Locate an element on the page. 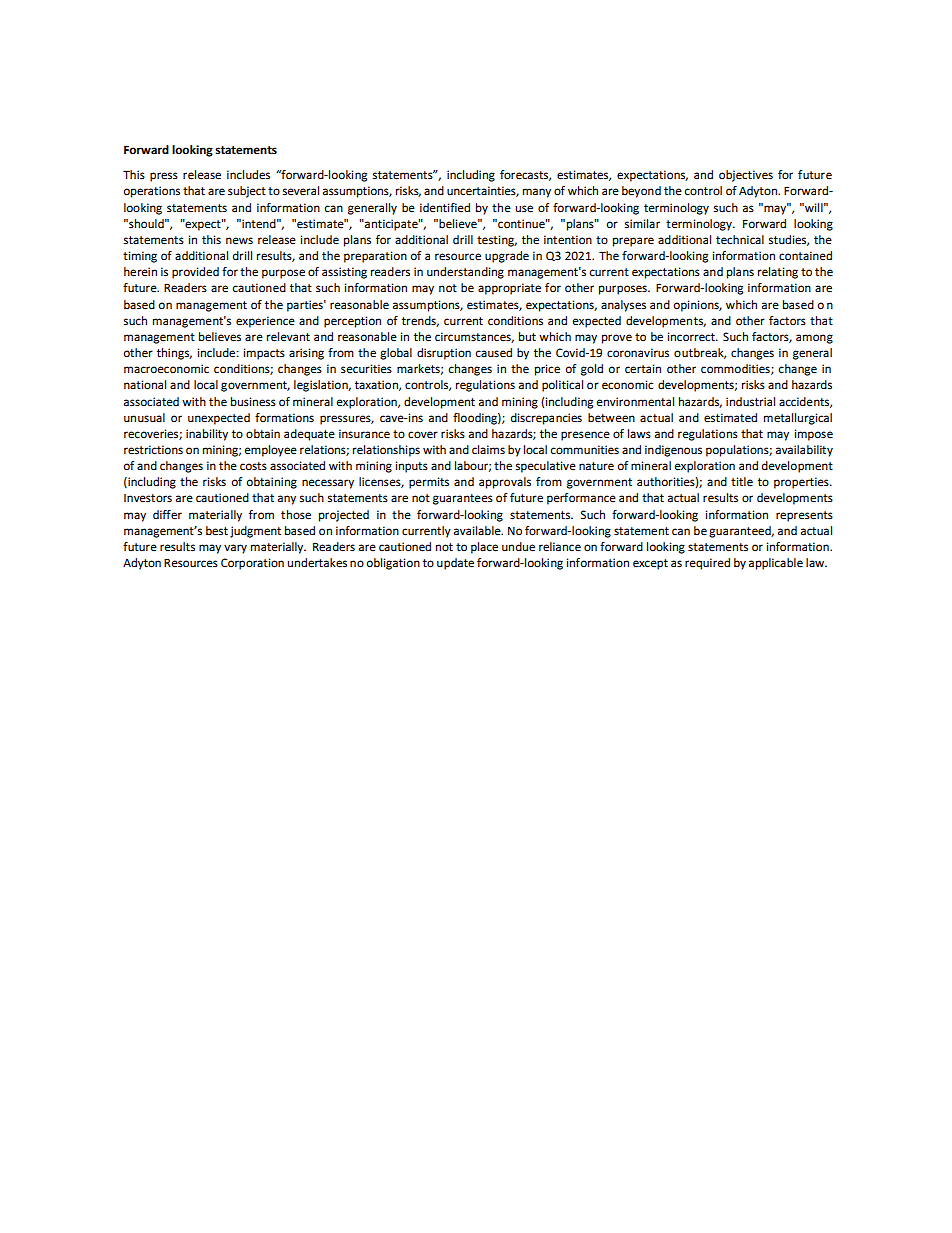 The width and height of the document is (952, 1233). vary is located at coordinates (235, 549).
